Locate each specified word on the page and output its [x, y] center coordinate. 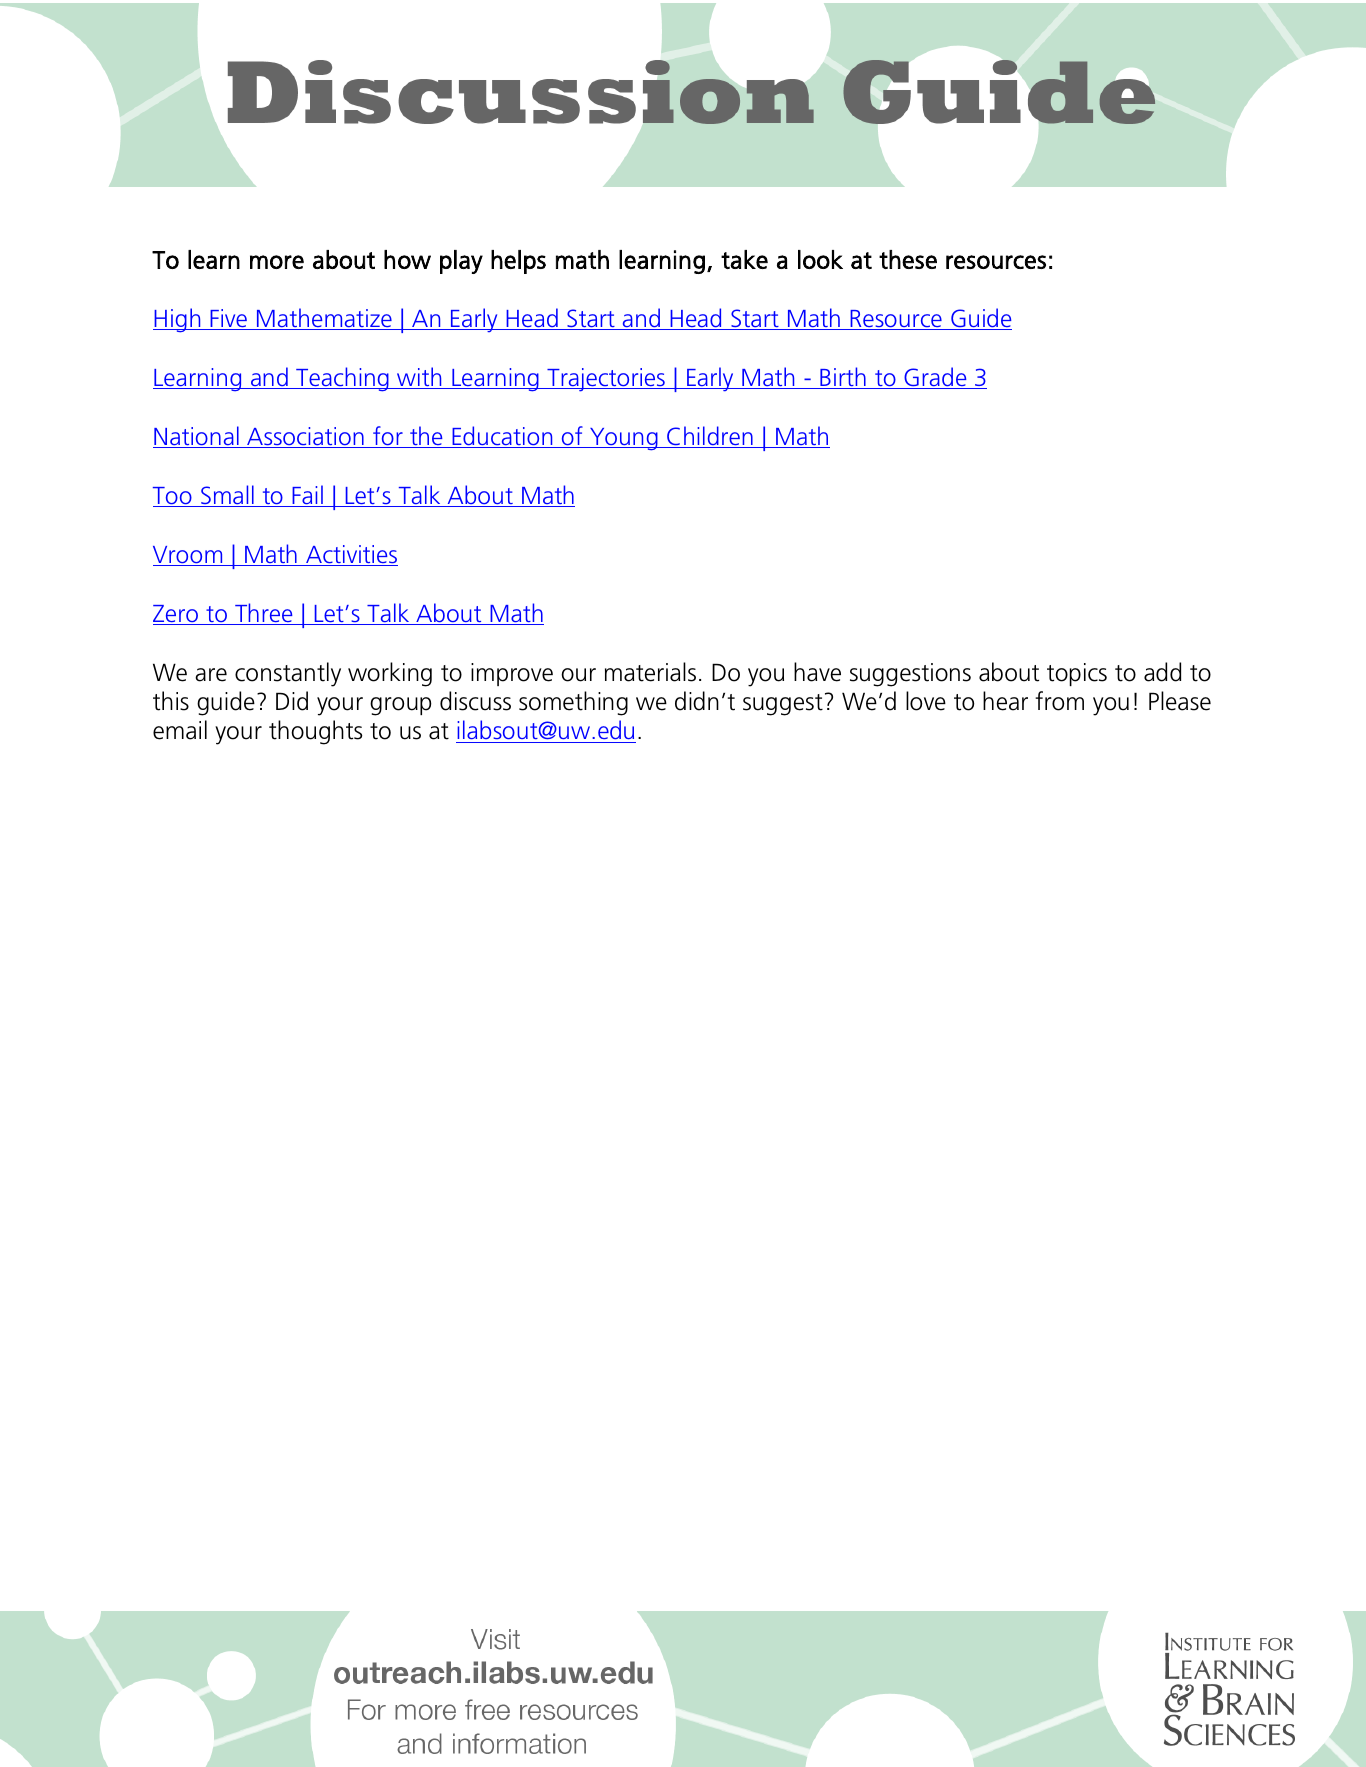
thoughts [315, 732]
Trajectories [606, 380]
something [573, 703]
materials [650, 672]
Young [624, 439]
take [744, 259]
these [908, 259]
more [277, 262]
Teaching [342, 379]
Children [710, 437]
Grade [935, 378]
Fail [307, 496]
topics [1077, 674]
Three [264, 614]
